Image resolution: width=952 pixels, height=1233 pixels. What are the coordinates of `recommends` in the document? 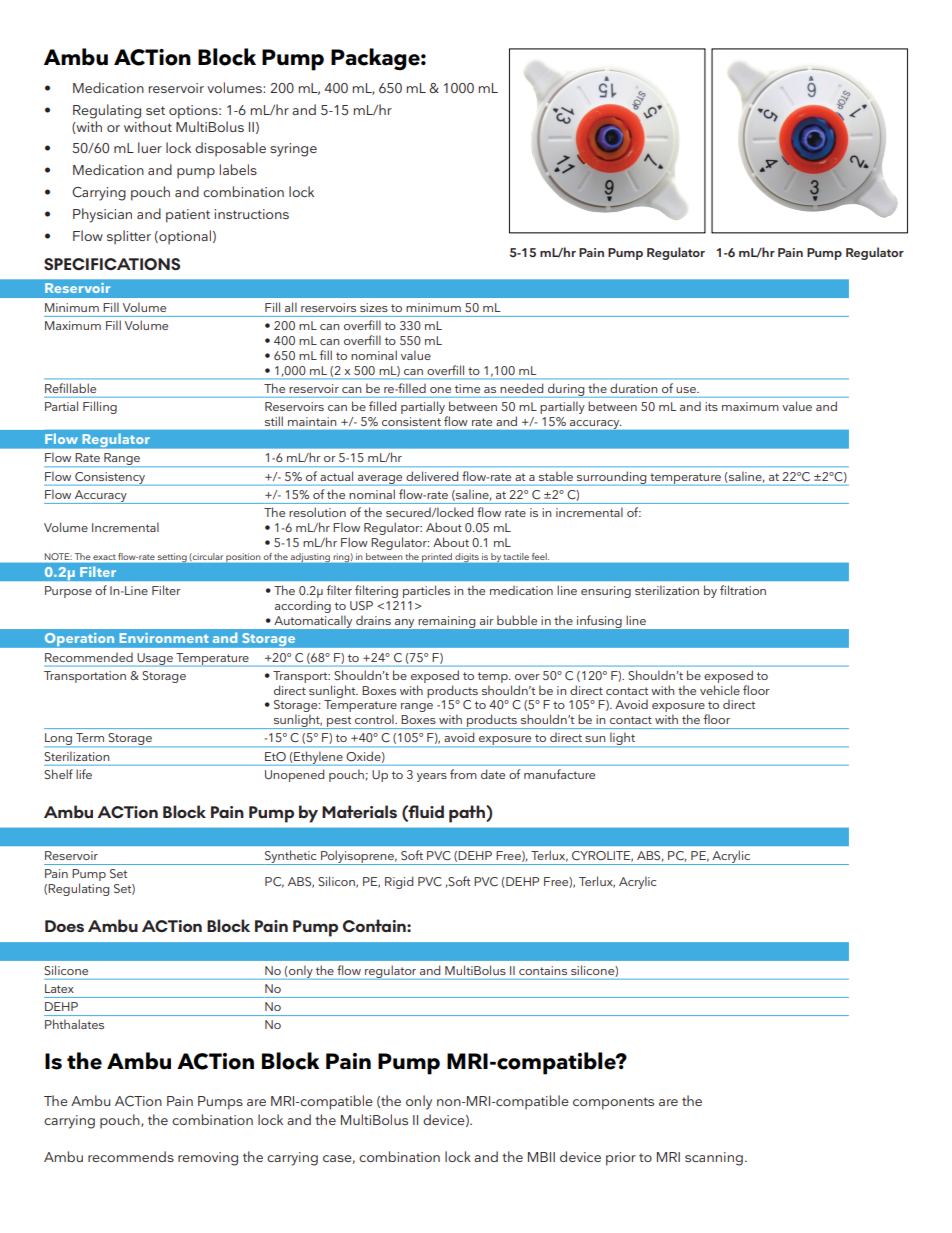 It's located at (131, 1156).
